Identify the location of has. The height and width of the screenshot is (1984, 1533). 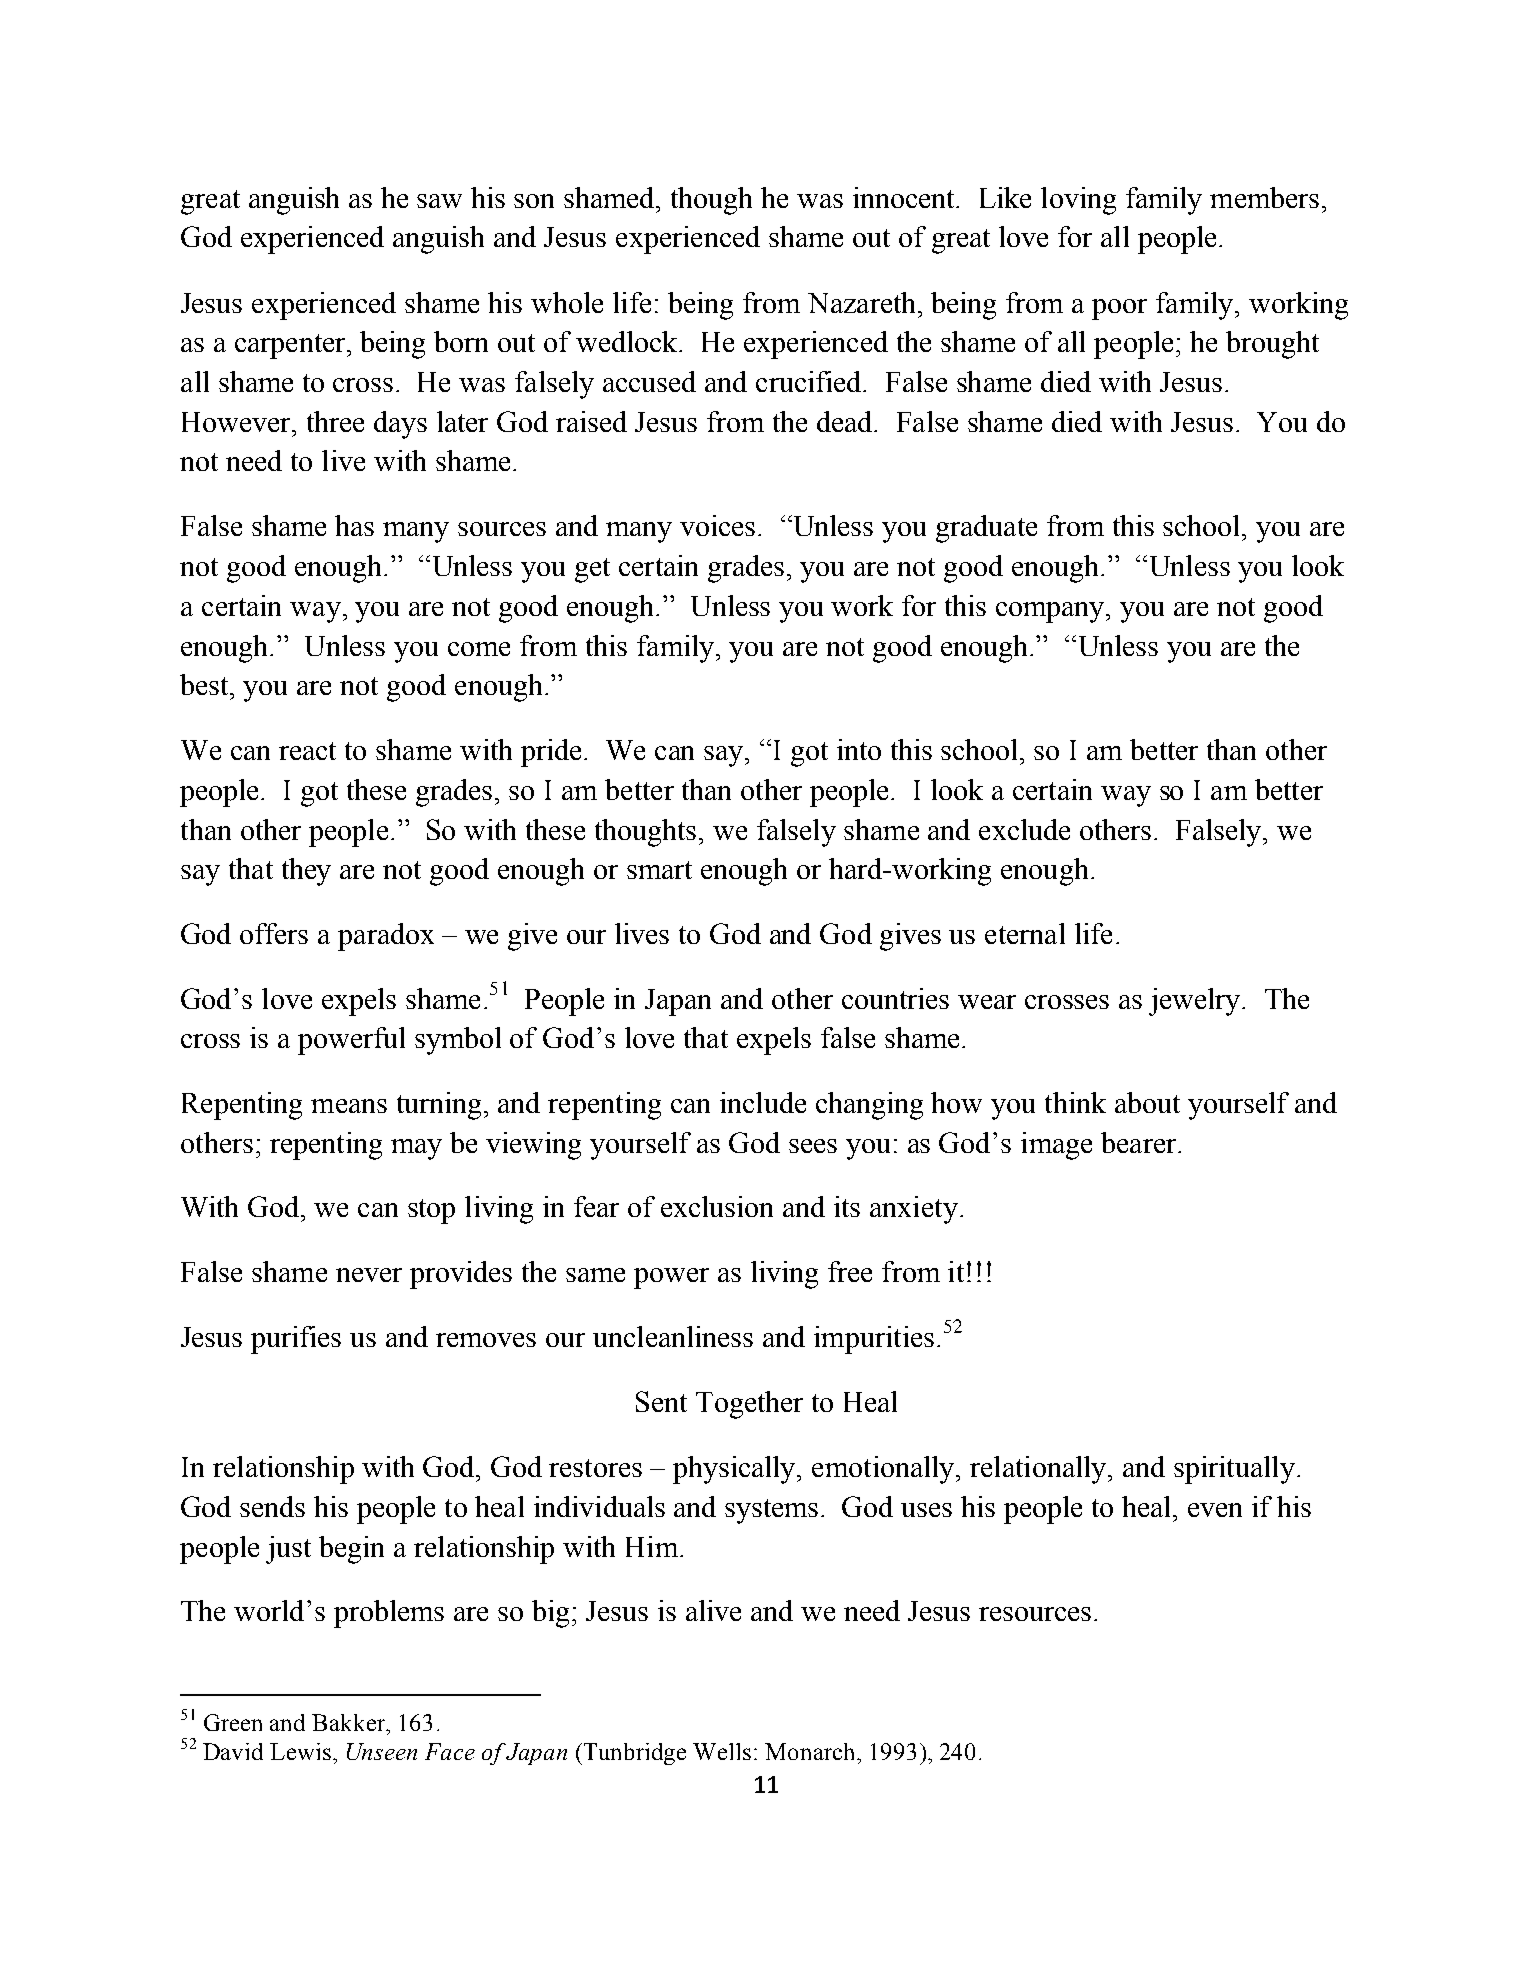
(354, 525).
